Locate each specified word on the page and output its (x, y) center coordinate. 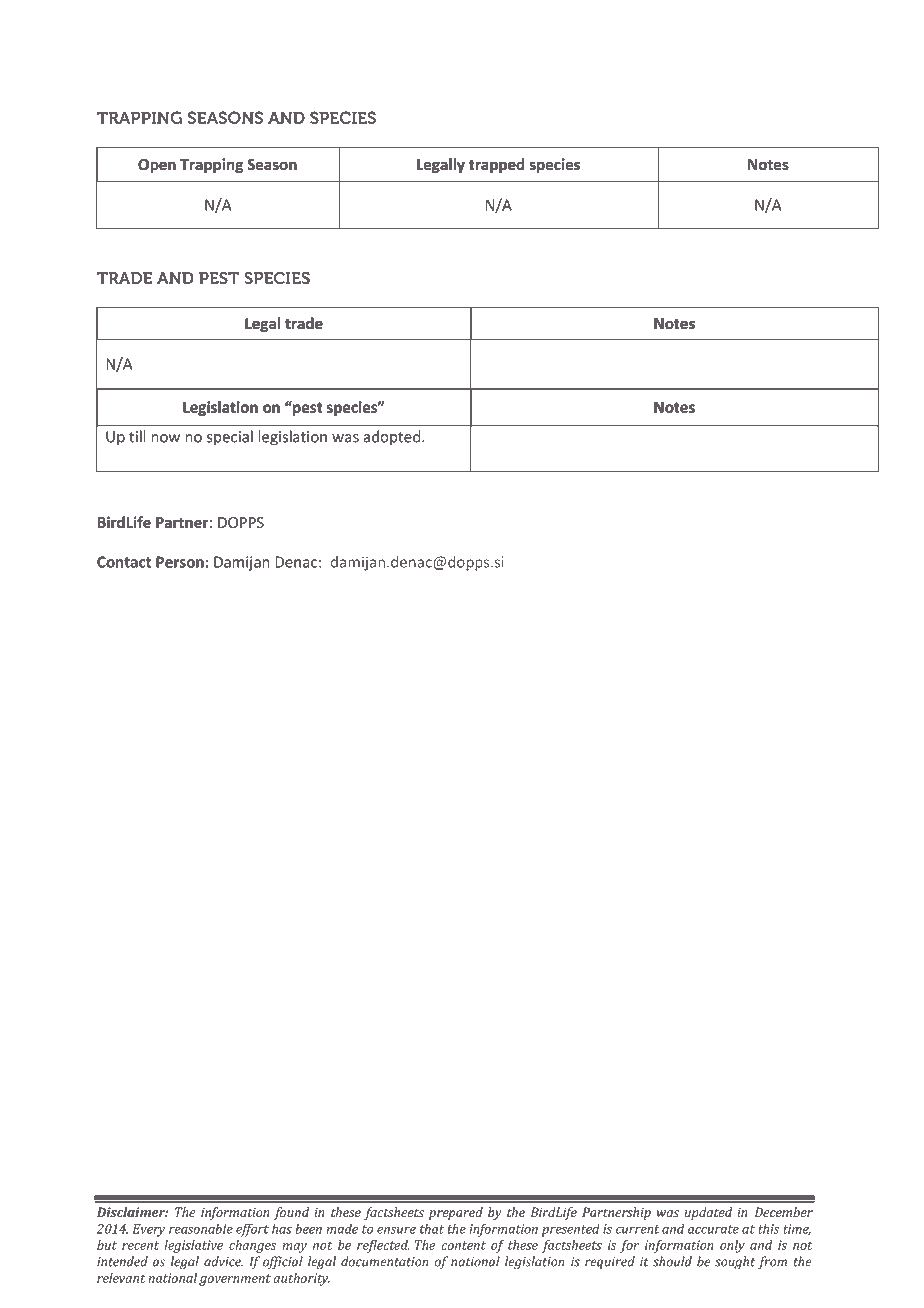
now (165, 438)
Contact (124, 562)
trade (304, 323)
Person (180, 562)
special (230, 437)
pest (306, 408)
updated (708, 1213)
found (291, 1213)
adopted (393, 437)
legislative (193, 1246)
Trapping (211, 165)
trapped (496, 165)
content (464, 1245)
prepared (456, 1213)
